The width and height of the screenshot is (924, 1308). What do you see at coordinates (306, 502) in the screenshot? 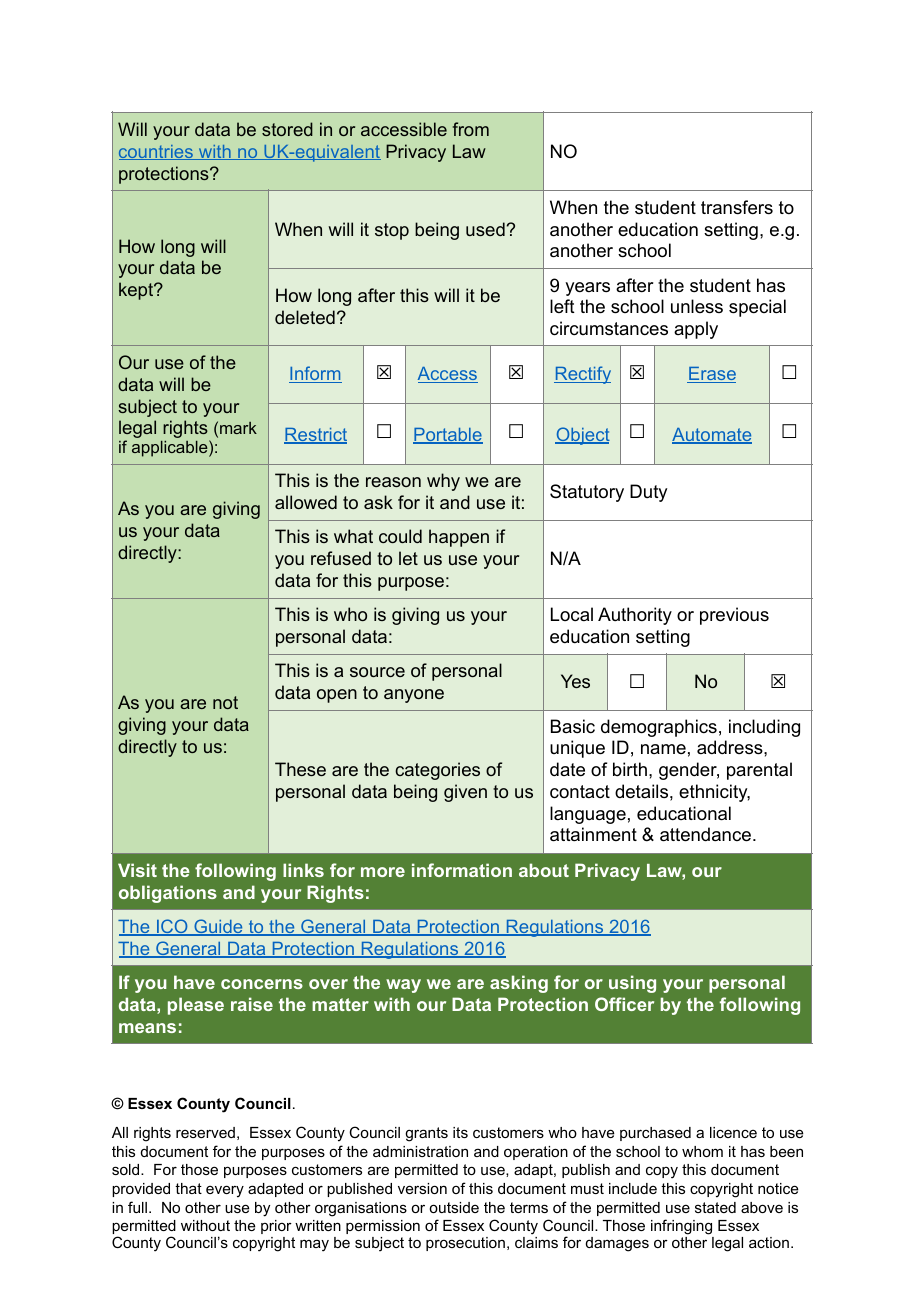
I see `allowed` at bounding box center [306, 502].
